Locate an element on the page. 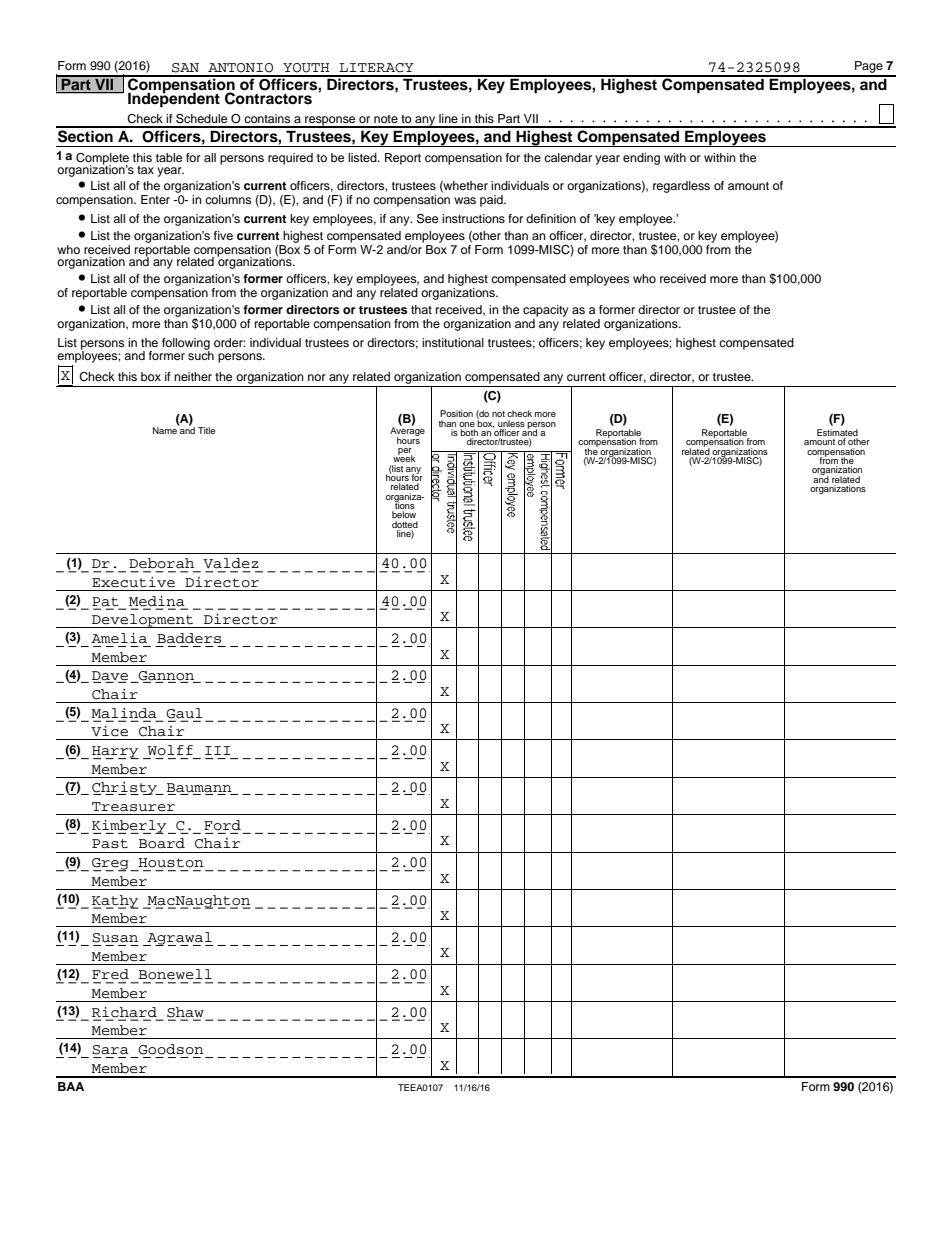  Treasurer is located at coordinates (133, 807).
